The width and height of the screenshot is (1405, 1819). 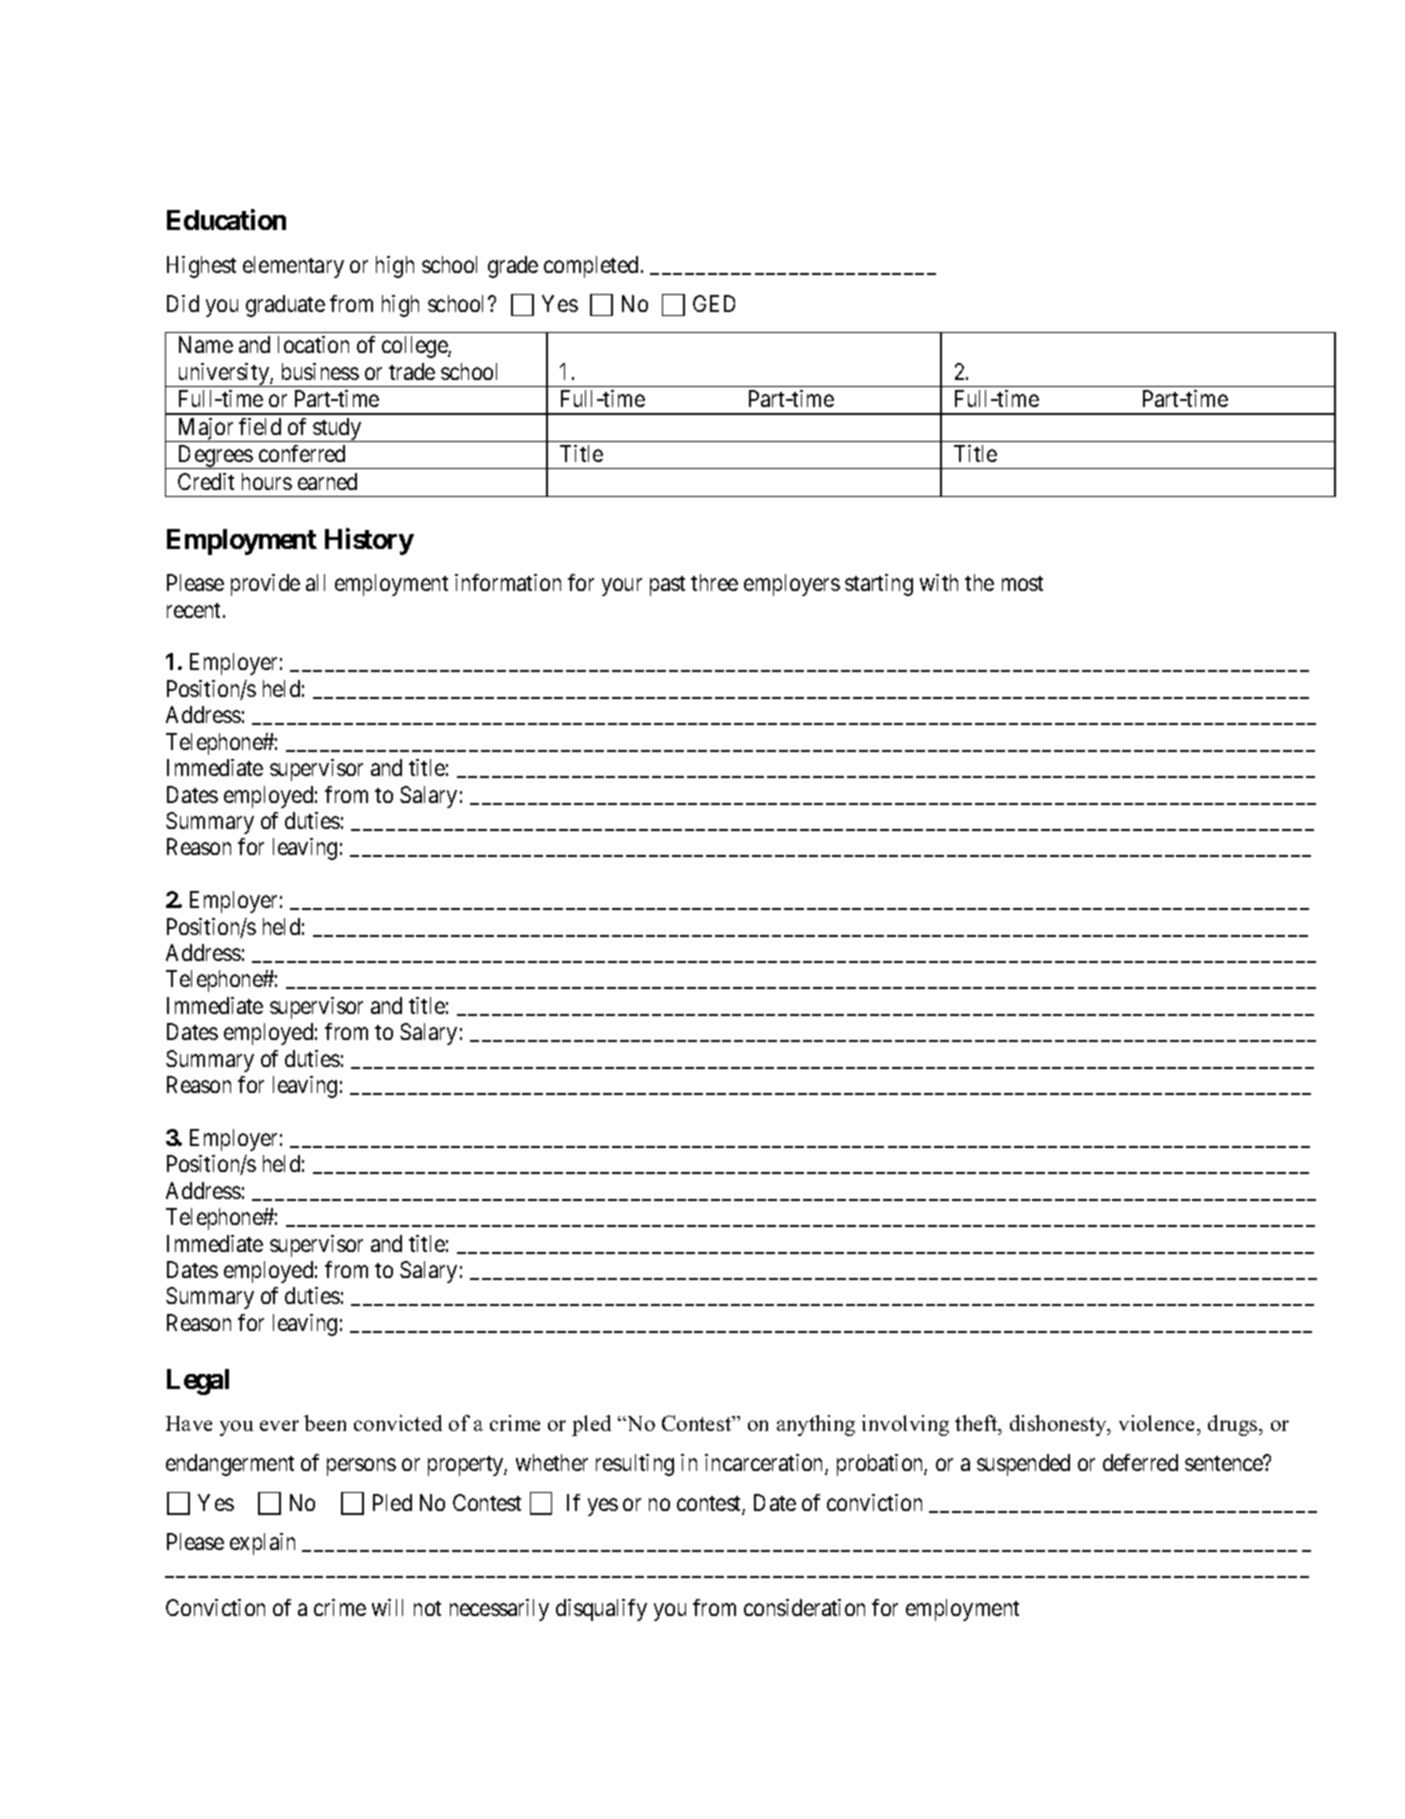 I want to click on elementary, so click(x=293, y=267).
